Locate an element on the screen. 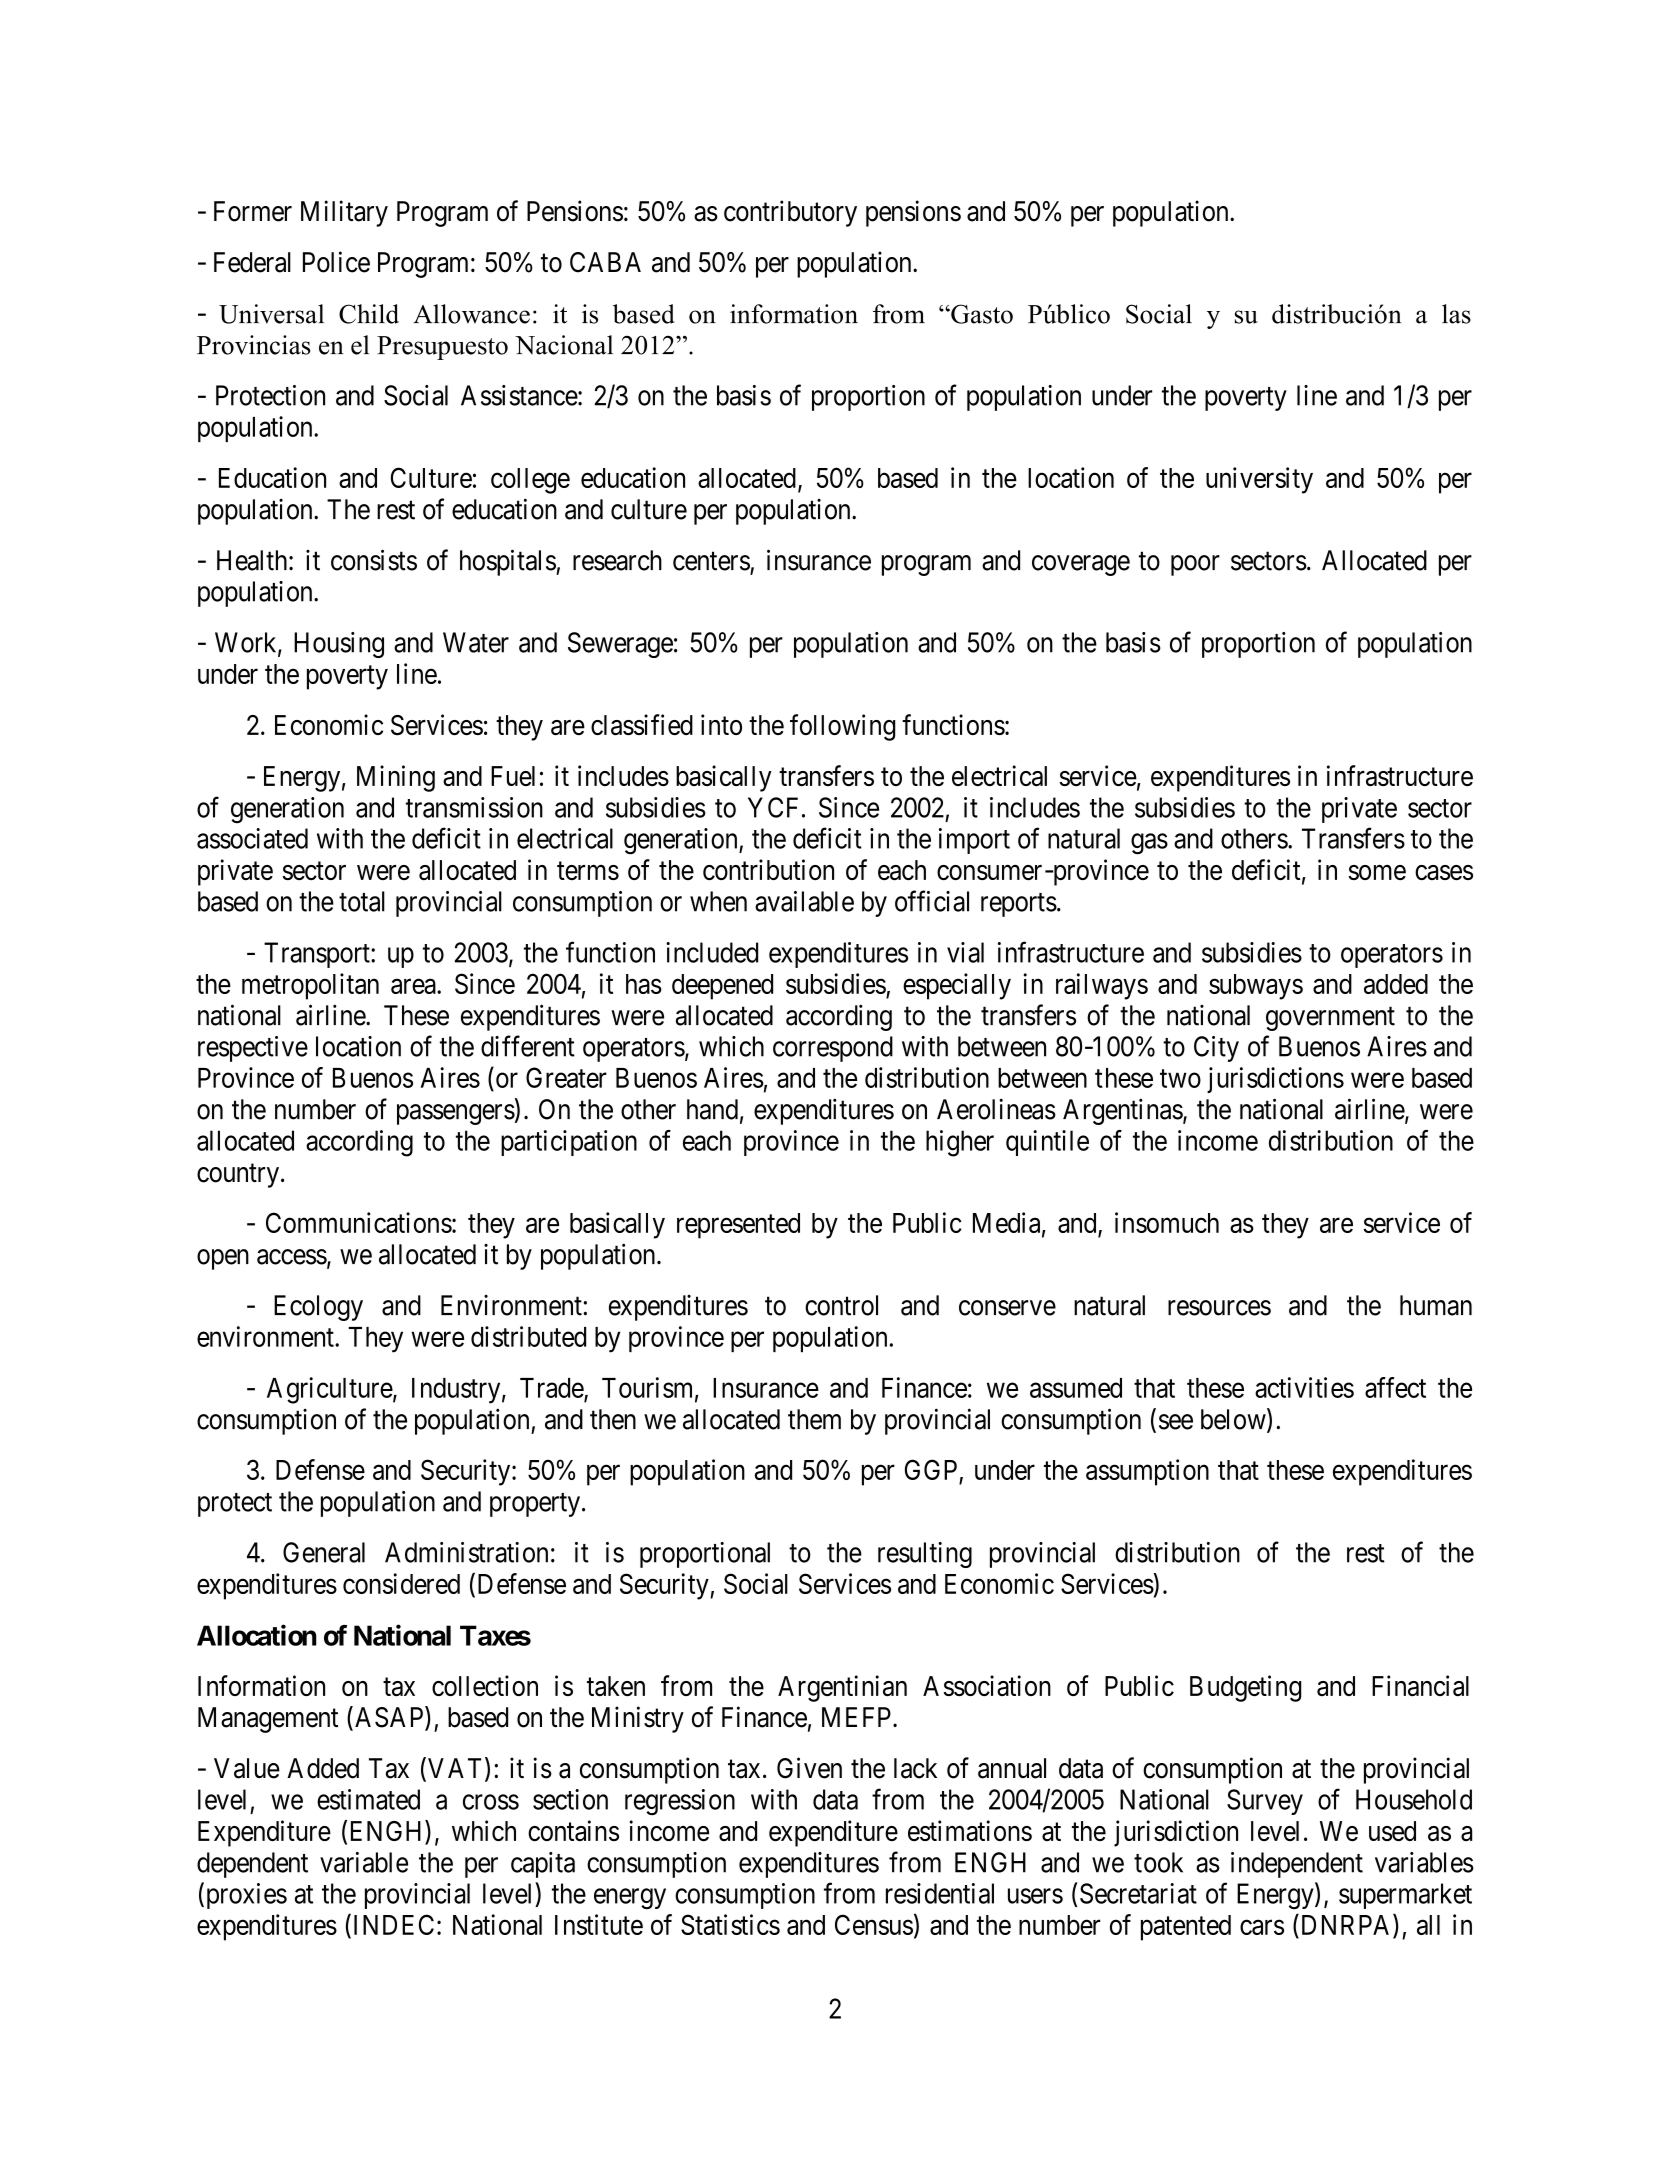 The width and height of the screenshot is (1669, 2160). resulting is located at coordinates (925, 1555).
